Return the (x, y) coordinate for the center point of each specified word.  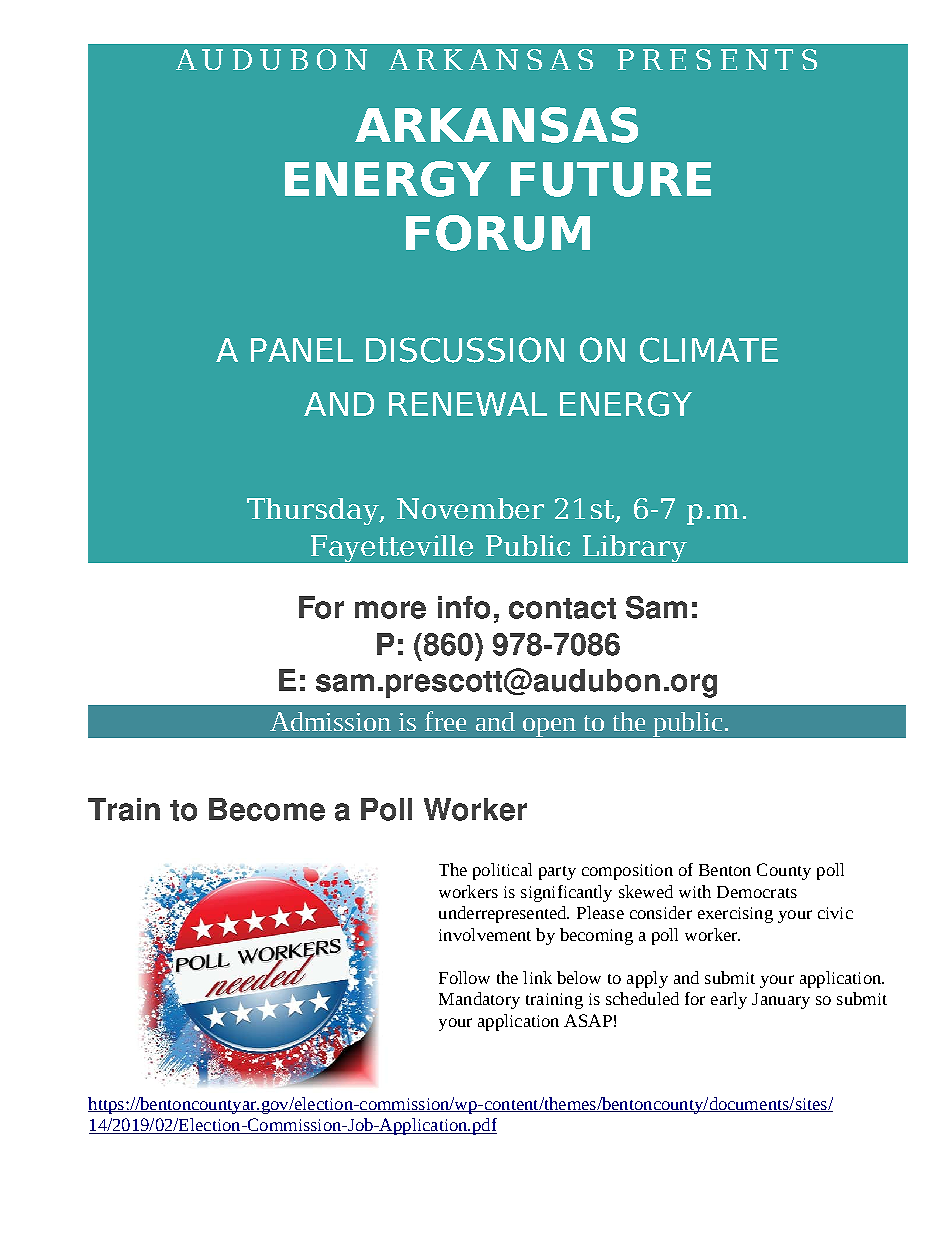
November (470, 508)
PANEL (302, 350)
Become (267, 809)
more (390, 610)
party (557, 873)
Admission (330, 721)
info (464, 607)
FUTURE (611, 179)
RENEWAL (468, 404)
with (695, 891)
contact (562, 608)
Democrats (757, 892)
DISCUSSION (465, 350)
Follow (464, 977)
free (445, 721)
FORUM (498, 233)
